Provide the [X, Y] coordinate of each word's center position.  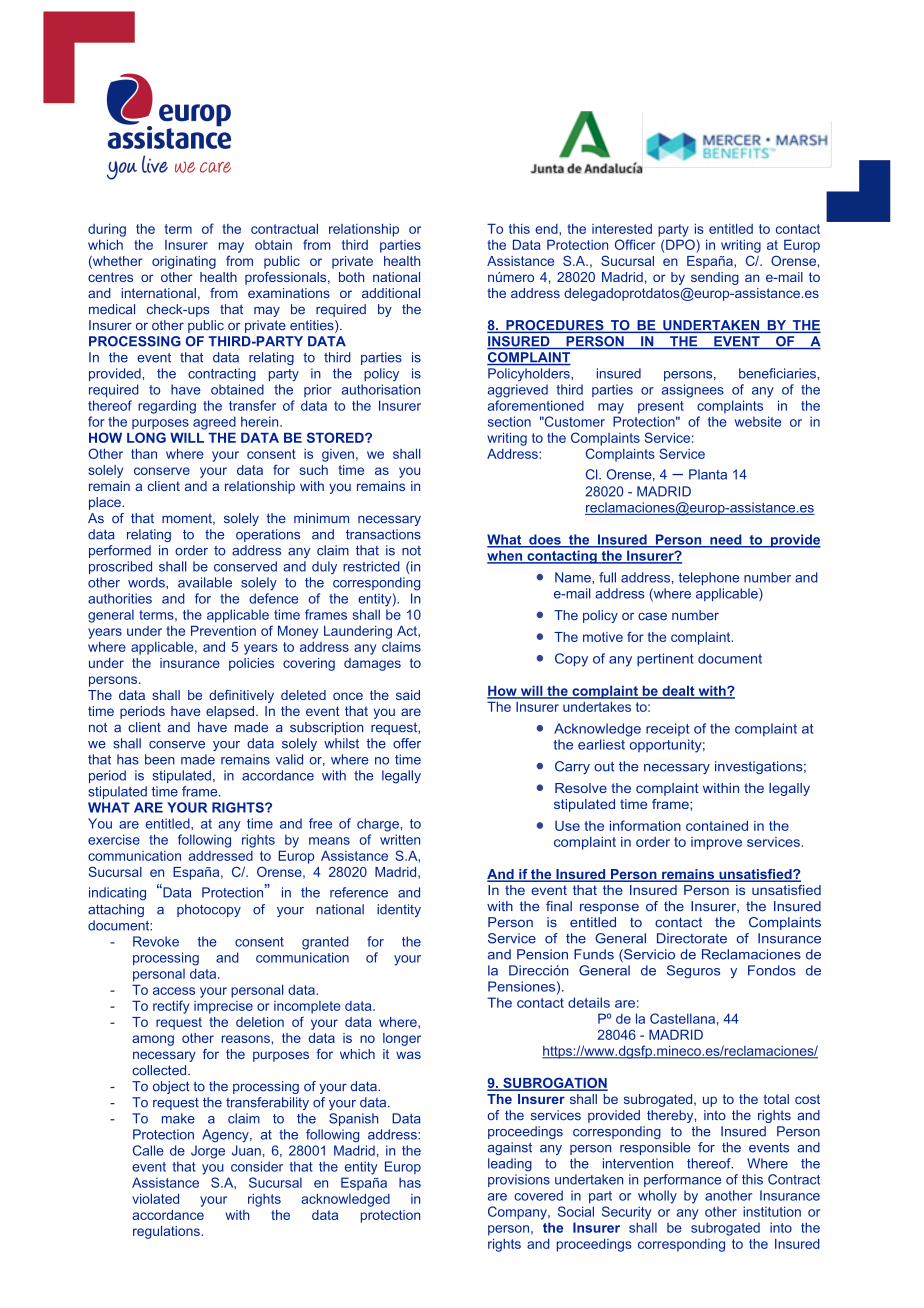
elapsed [230, 712]
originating [184, 262]
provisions [519, 1180]
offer [407, 743]
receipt [667, 729]
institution [772, 1211]
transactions [383, 534]
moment [188, 519]
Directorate [692, 938]
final [559, 906]
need [726, 540]
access [174, 991]
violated [155, 1198]
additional [391, 293]
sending [715, 278]
